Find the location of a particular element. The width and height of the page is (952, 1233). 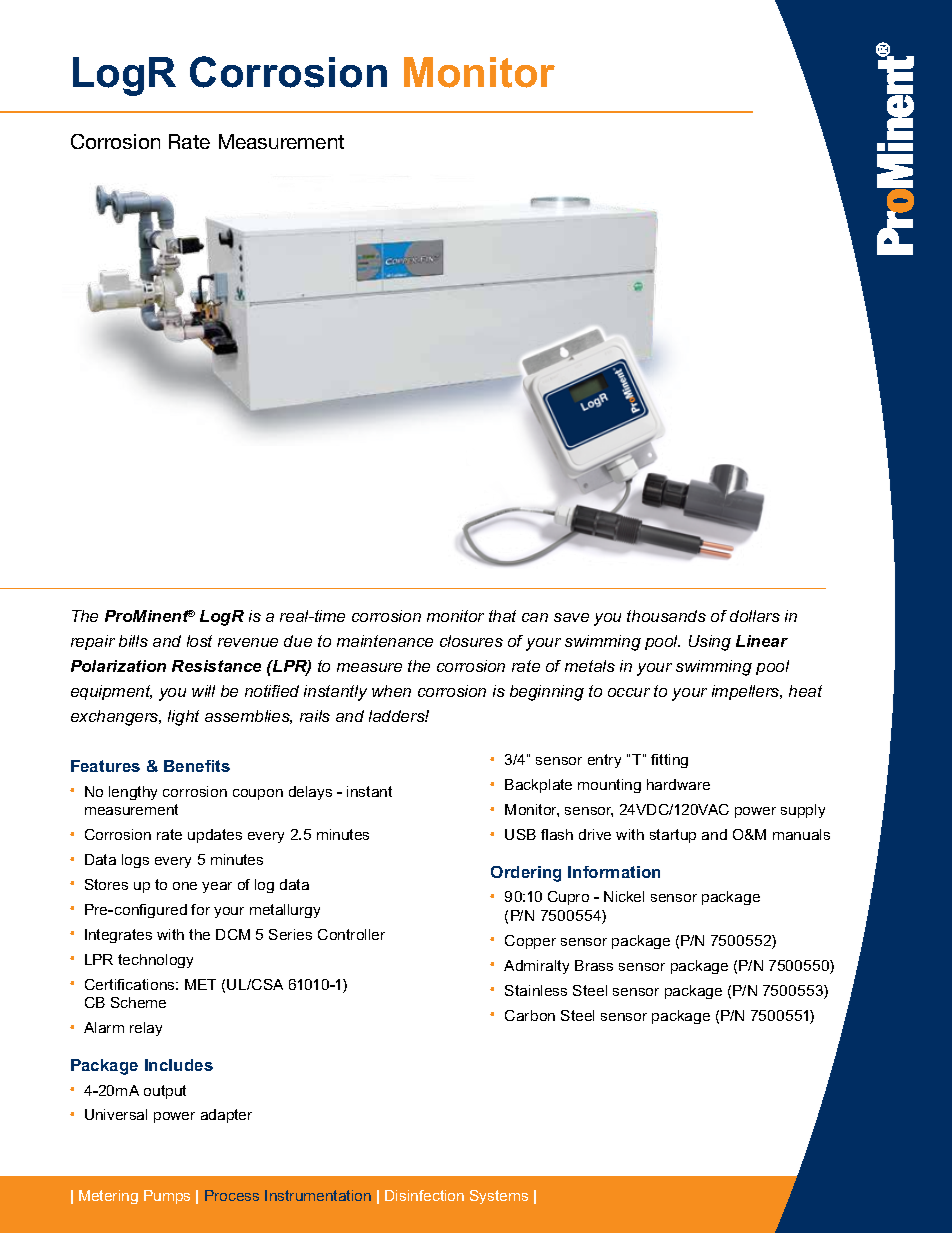

Using is located at coordinates (710, 643).
